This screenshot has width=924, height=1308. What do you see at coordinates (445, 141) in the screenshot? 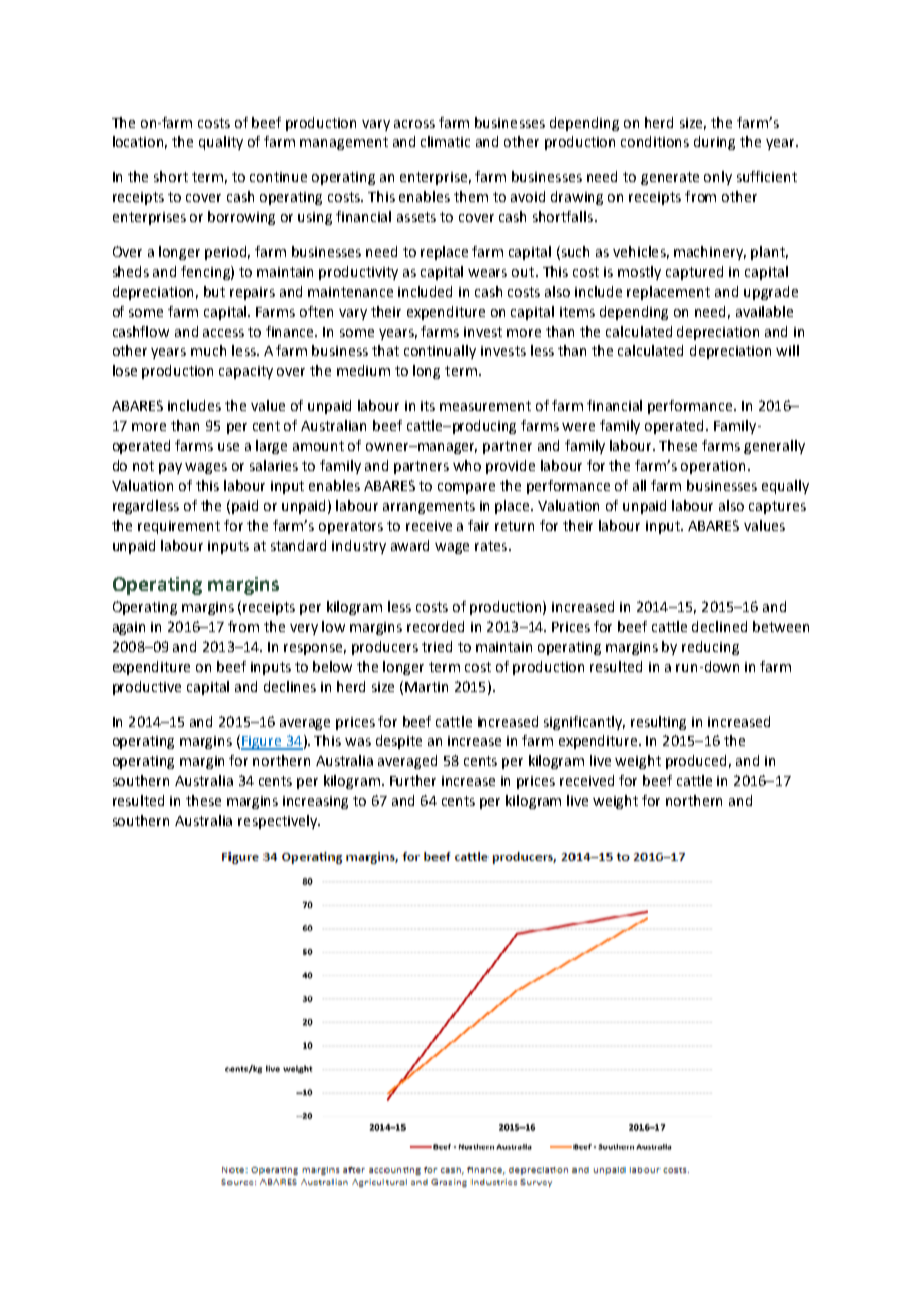
I see `climatic` at bounding box center [445, 141].
